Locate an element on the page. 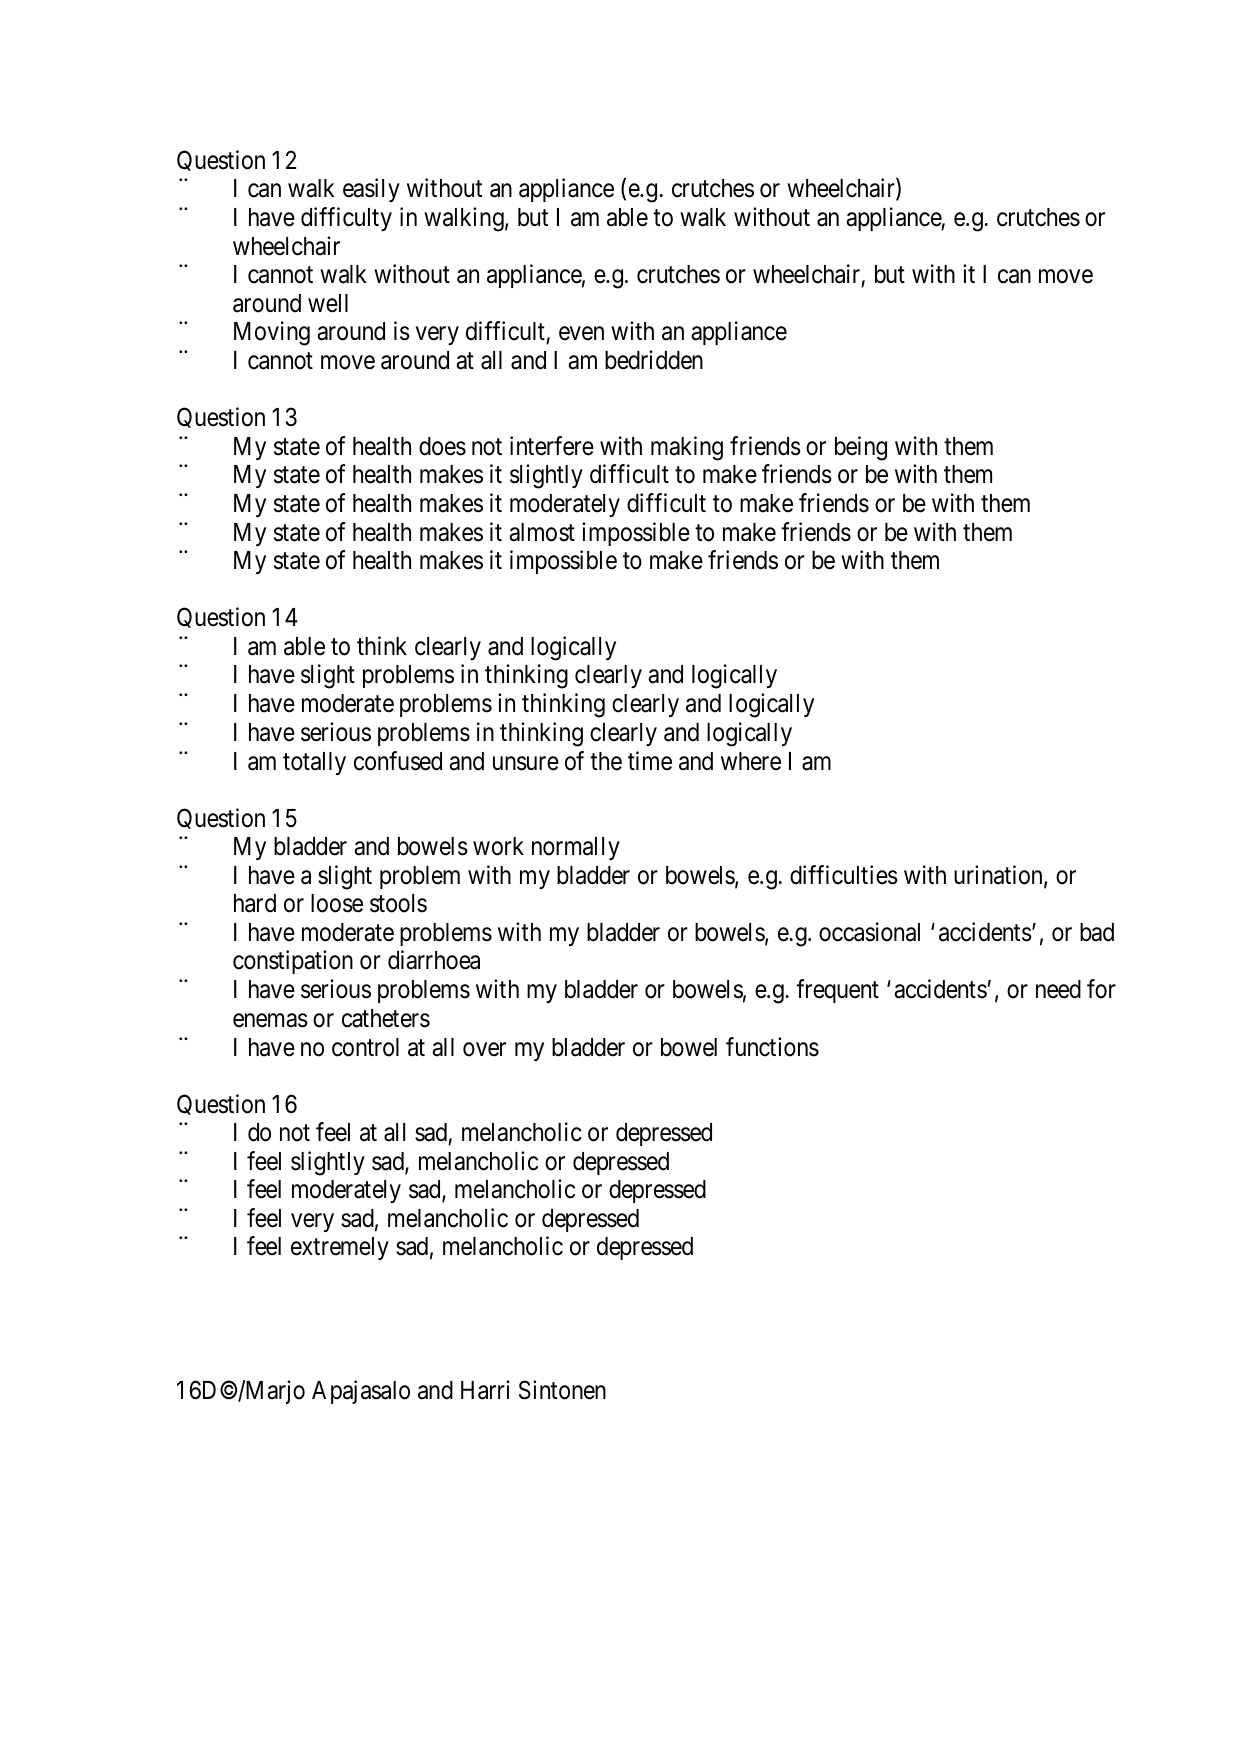 The width and height of the image is (1234, 1745). making is located at coordinates (687, 448).
